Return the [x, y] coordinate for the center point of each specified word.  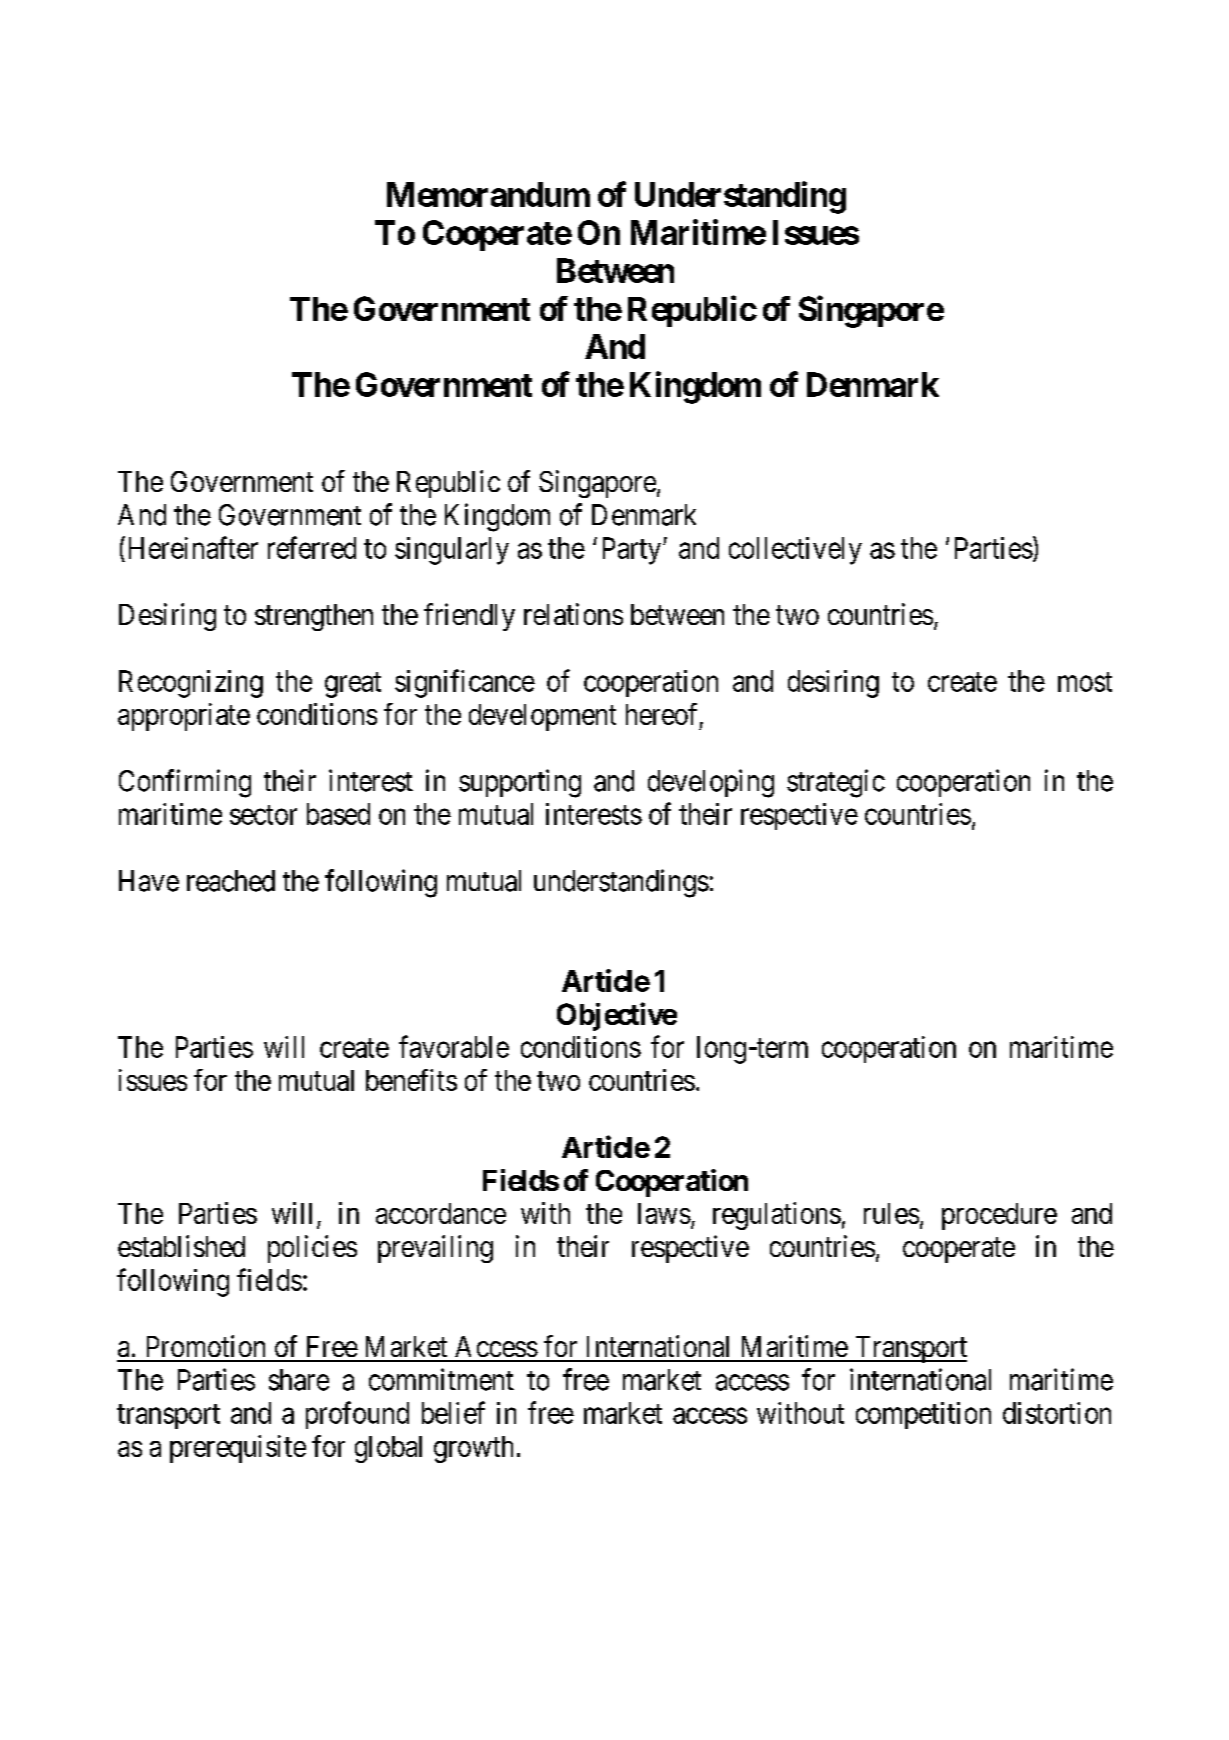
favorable [454, 1046]
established [181, 1246]
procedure [999, 1216]
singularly [452, 551]
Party [632, 551]
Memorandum [488, 194]
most [1085, 682]
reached [231, 881]
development [542, 717]
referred [312, 547]
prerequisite [238, 1449]
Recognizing [191, 684]
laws [664, 1213]
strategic [836, 783]
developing [711, 783]
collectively [795, 551]
